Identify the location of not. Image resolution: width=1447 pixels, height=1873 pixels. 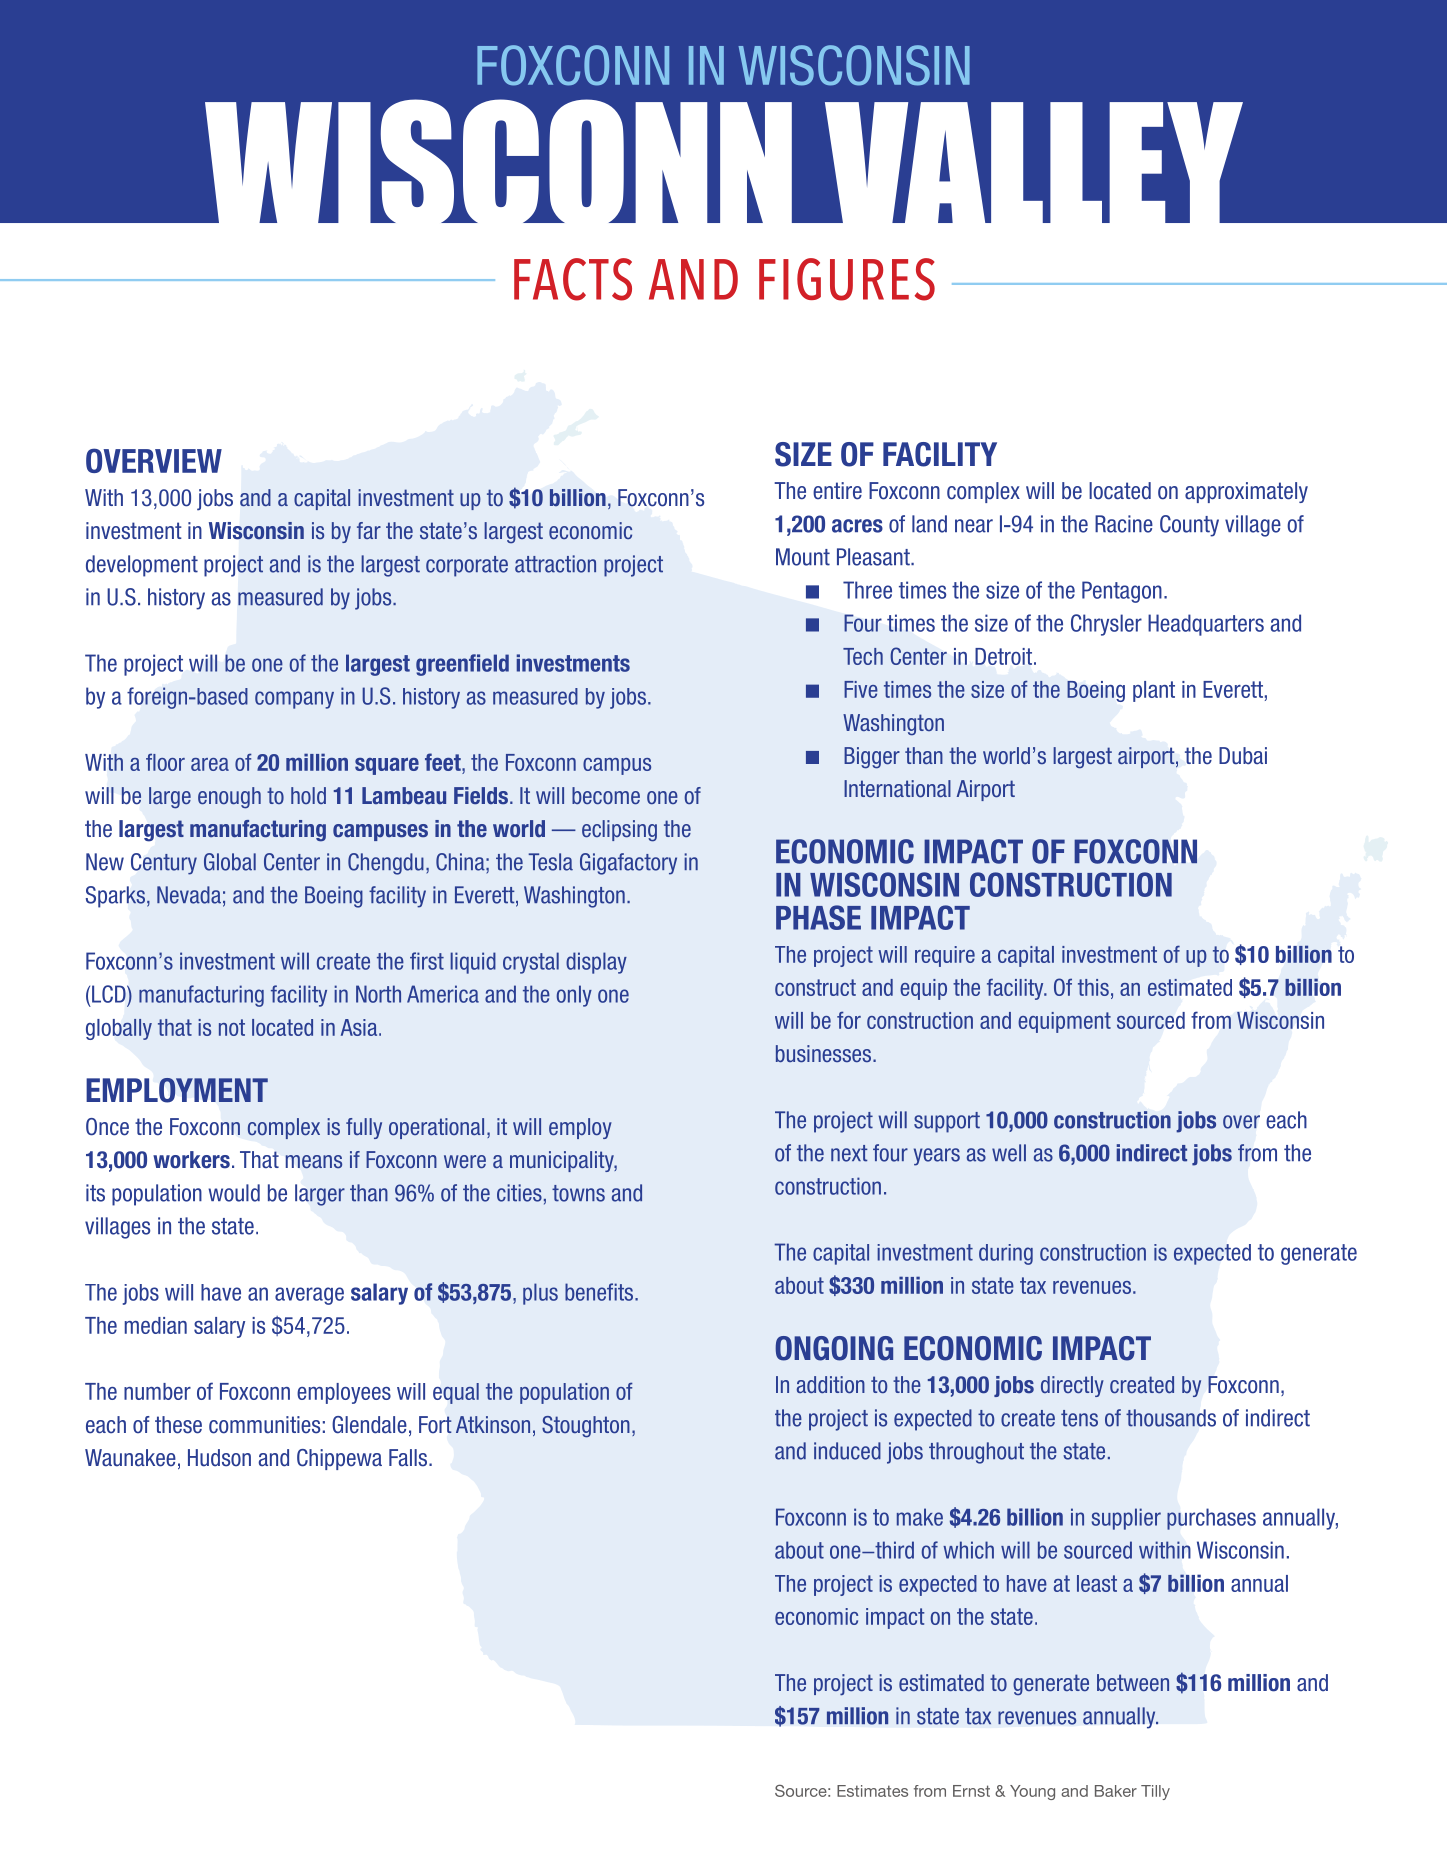
(232, 1027).
